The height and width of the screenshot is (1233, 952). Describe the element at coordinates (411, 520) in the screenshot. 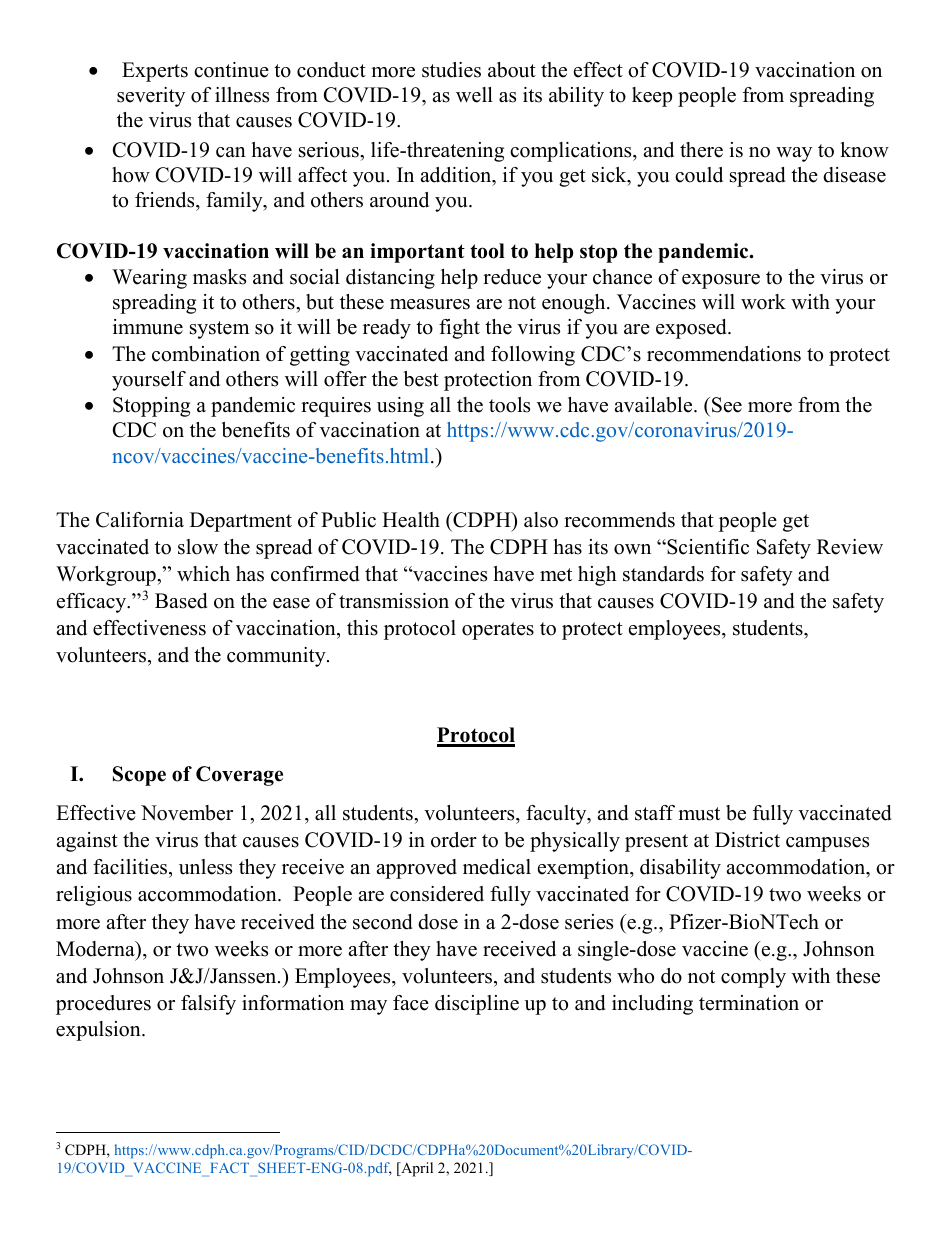

I see `Health` at that location.
